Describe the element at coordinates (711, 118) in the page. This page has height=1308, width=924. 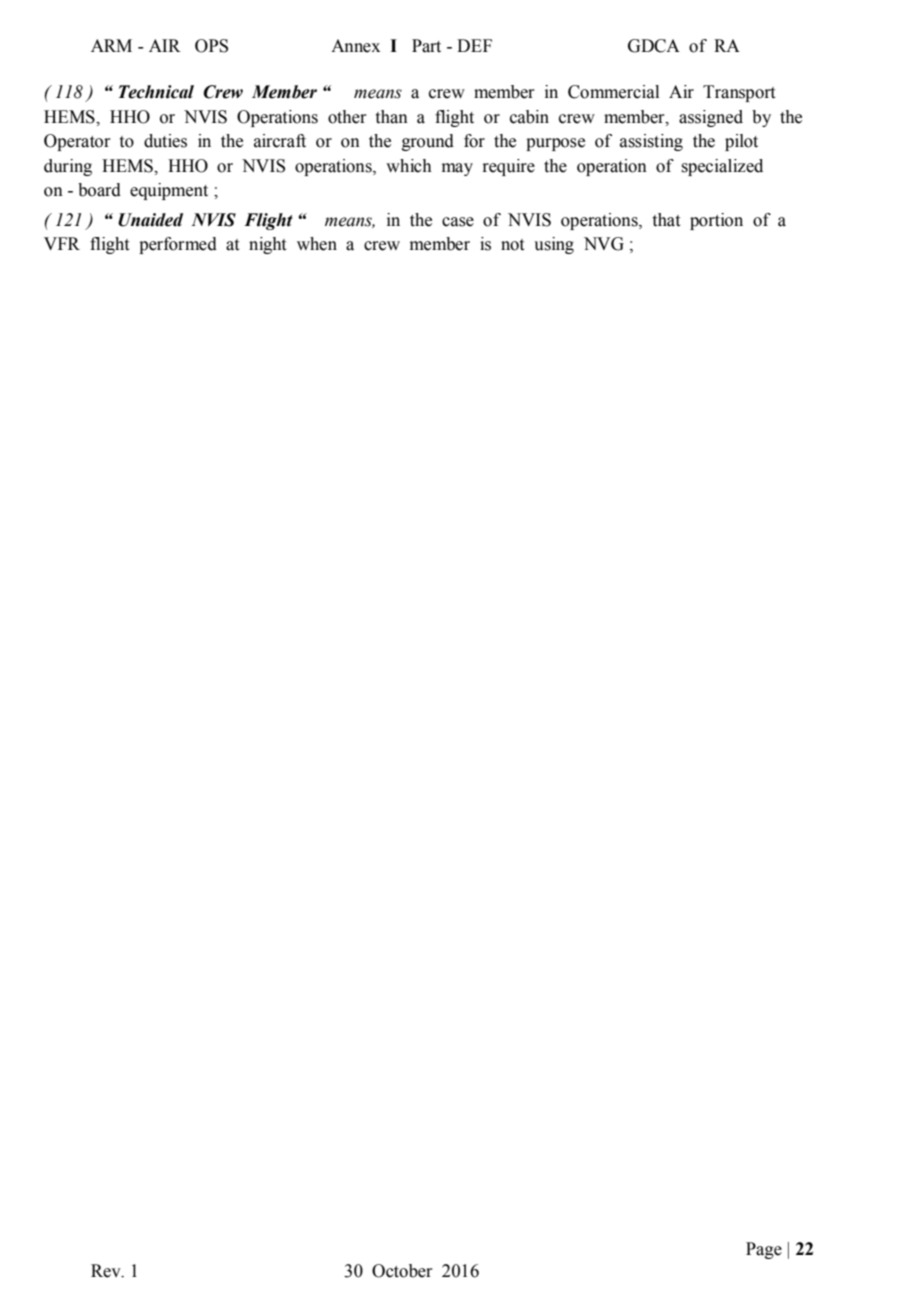
I see `assigned` at that location.
